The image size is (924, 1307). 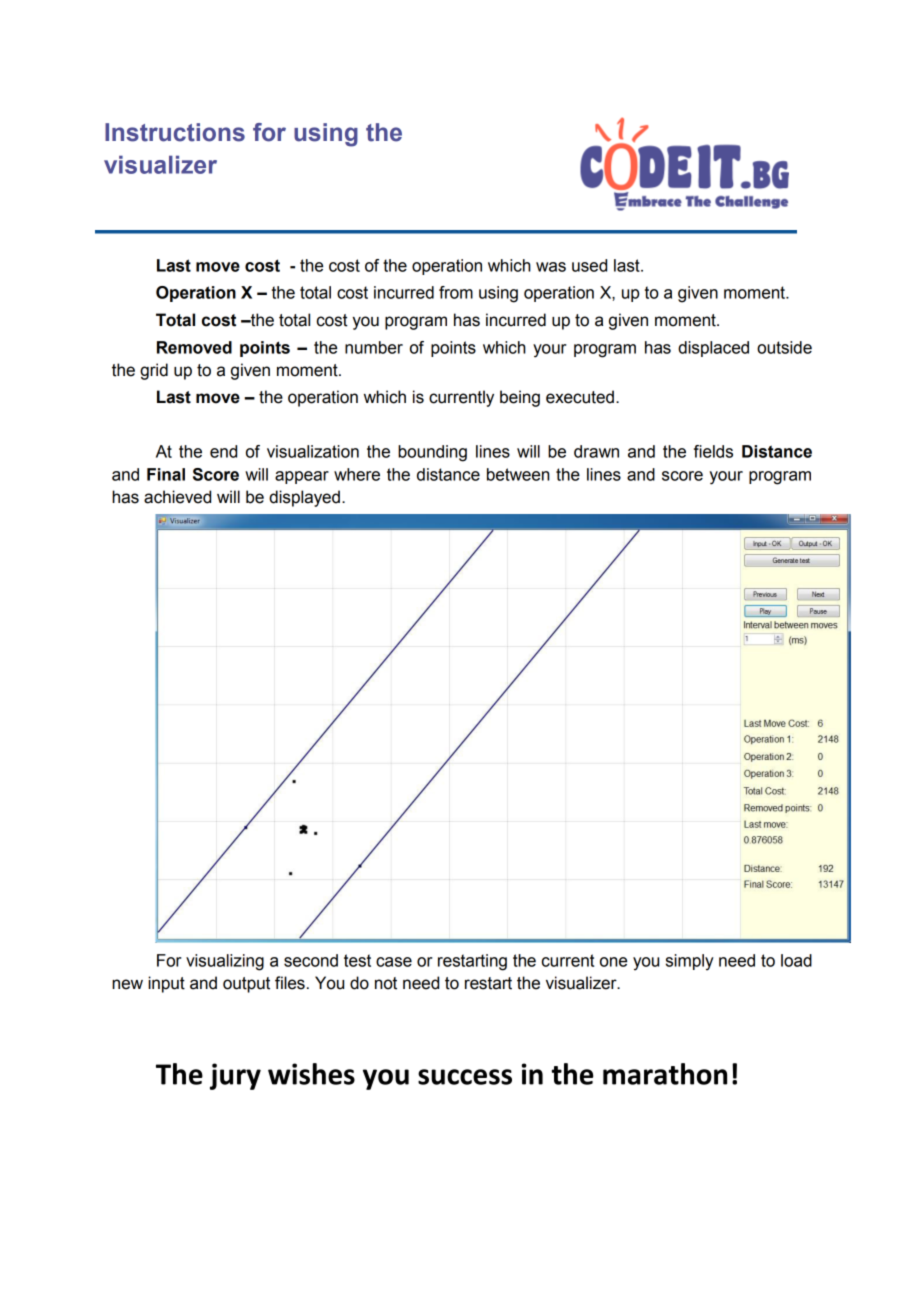 What do you see at coordinates (177, 497) in the image?
I see `achieved` at bounding box center [177, 497].
